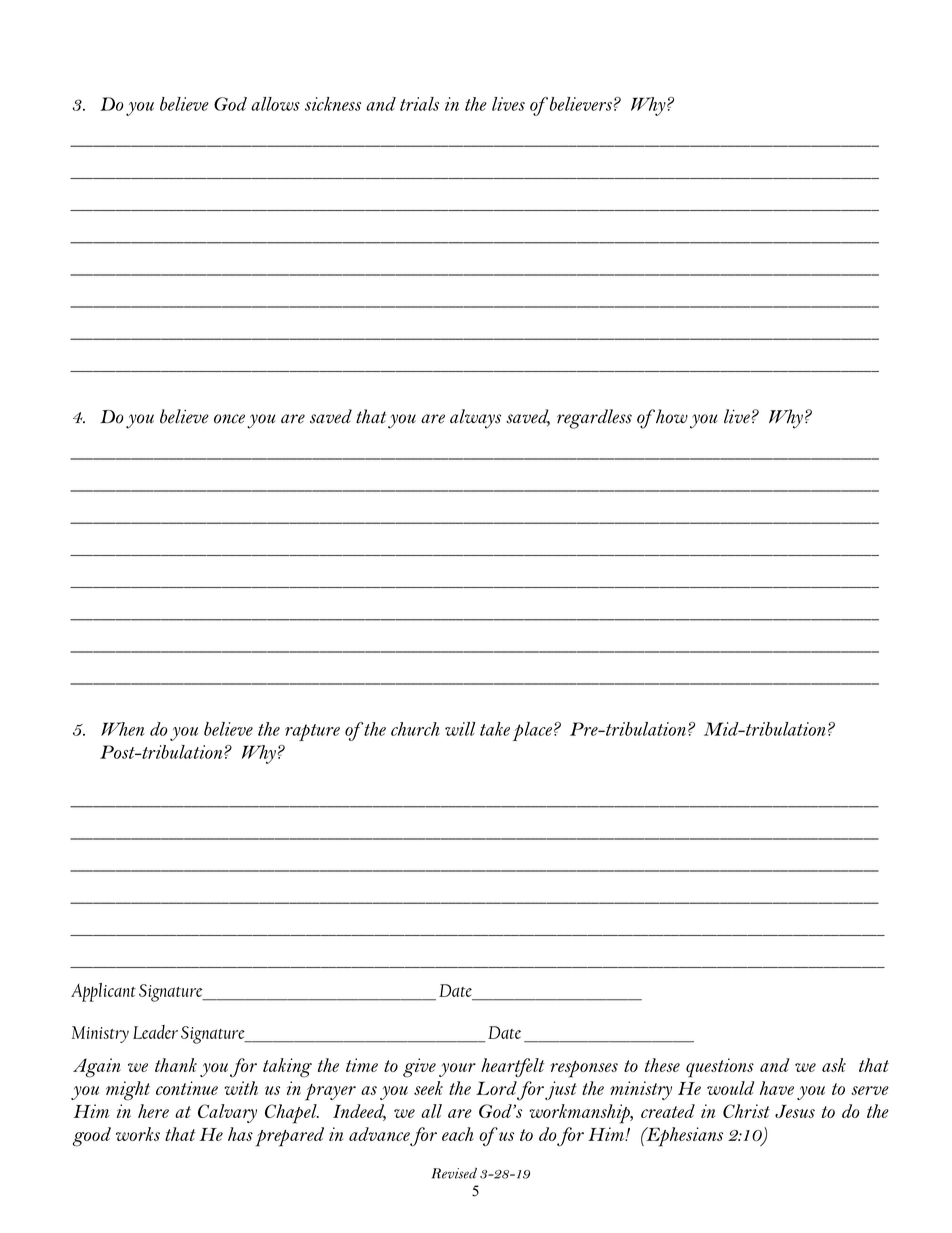 The image size is (952, 1233). What do you see at coordinates (475, 419) in the screenshot?
I see `always` at bounding box center [475, 419].
